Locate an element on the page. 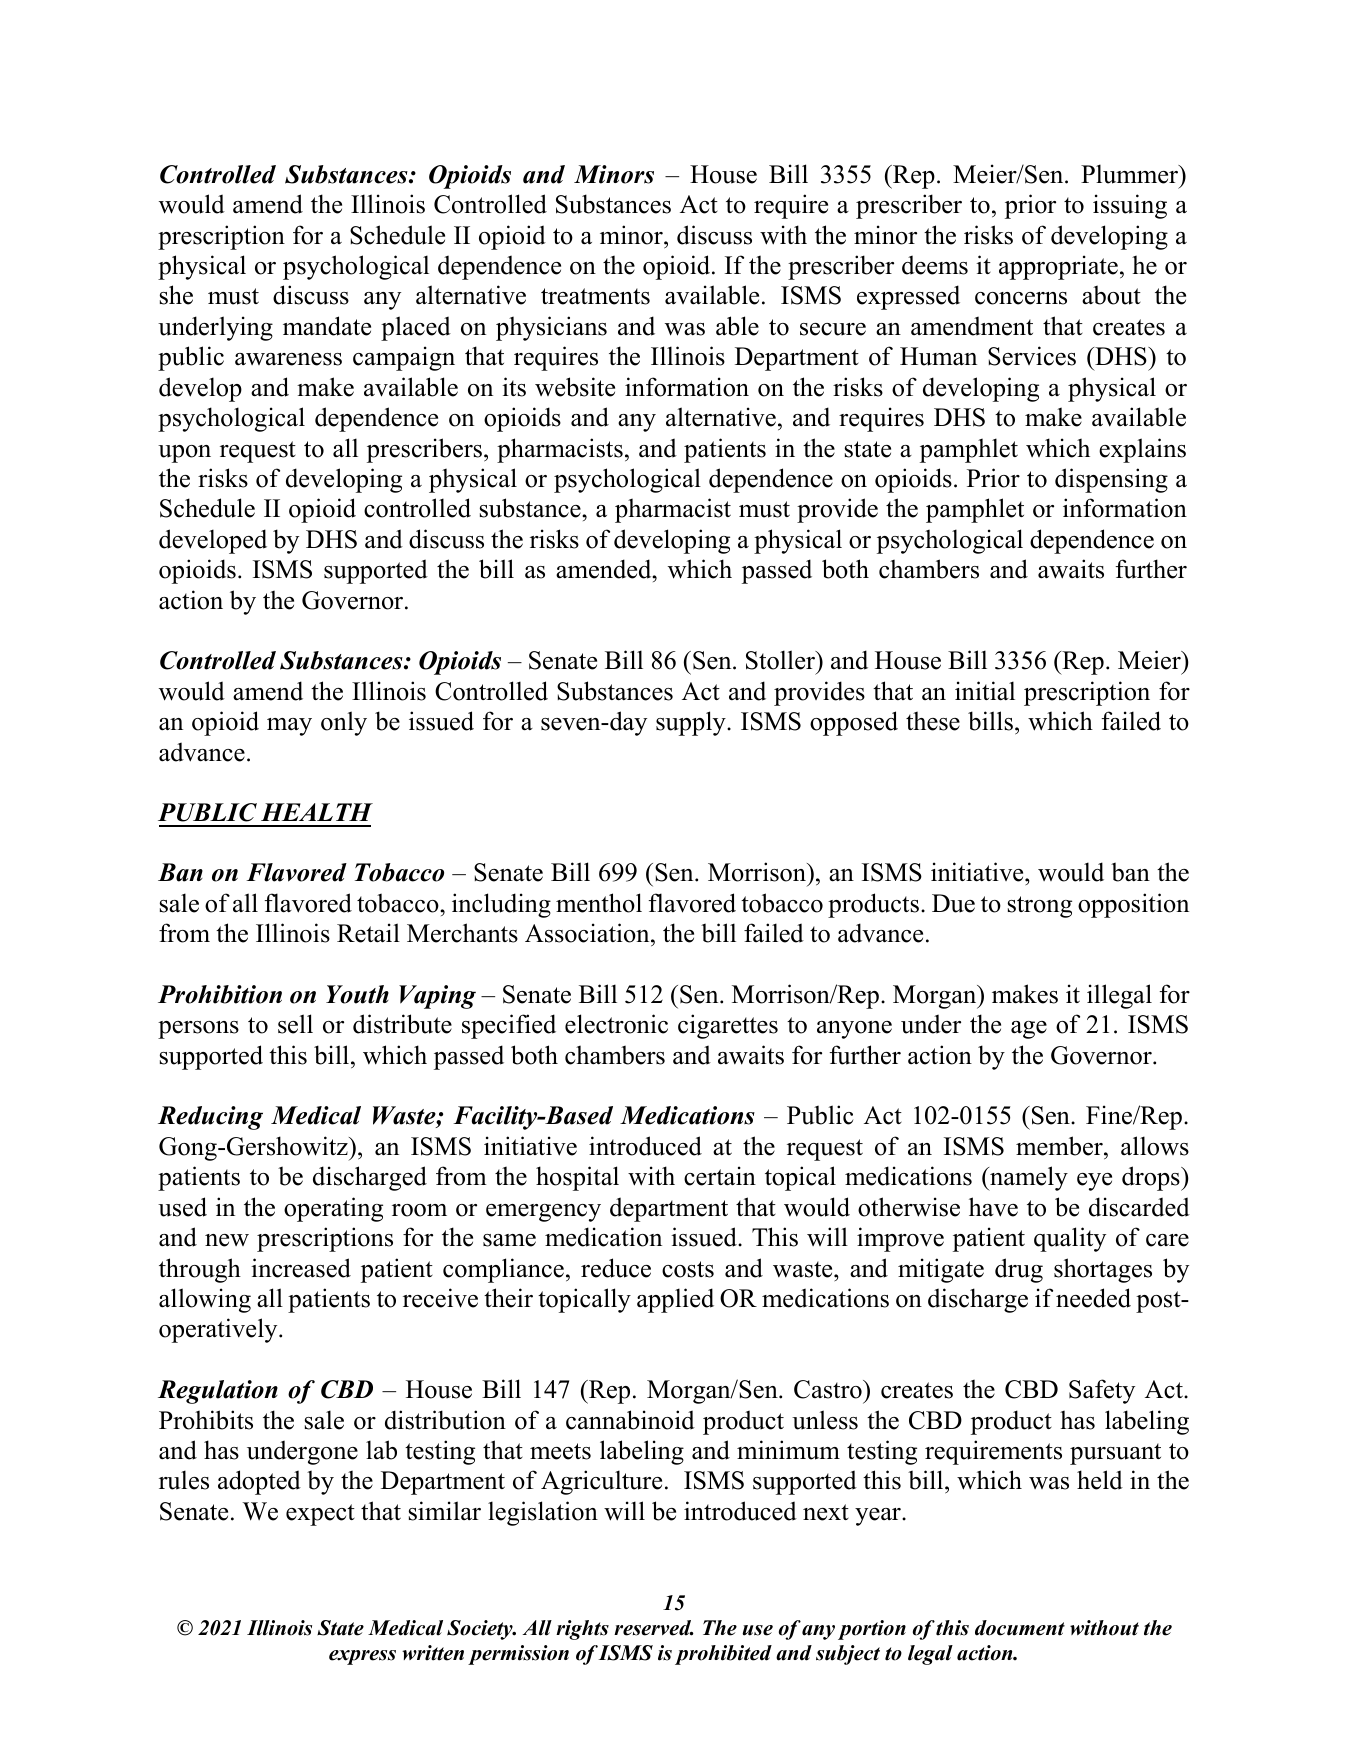  strong is located at coordinates (1040, 907).
